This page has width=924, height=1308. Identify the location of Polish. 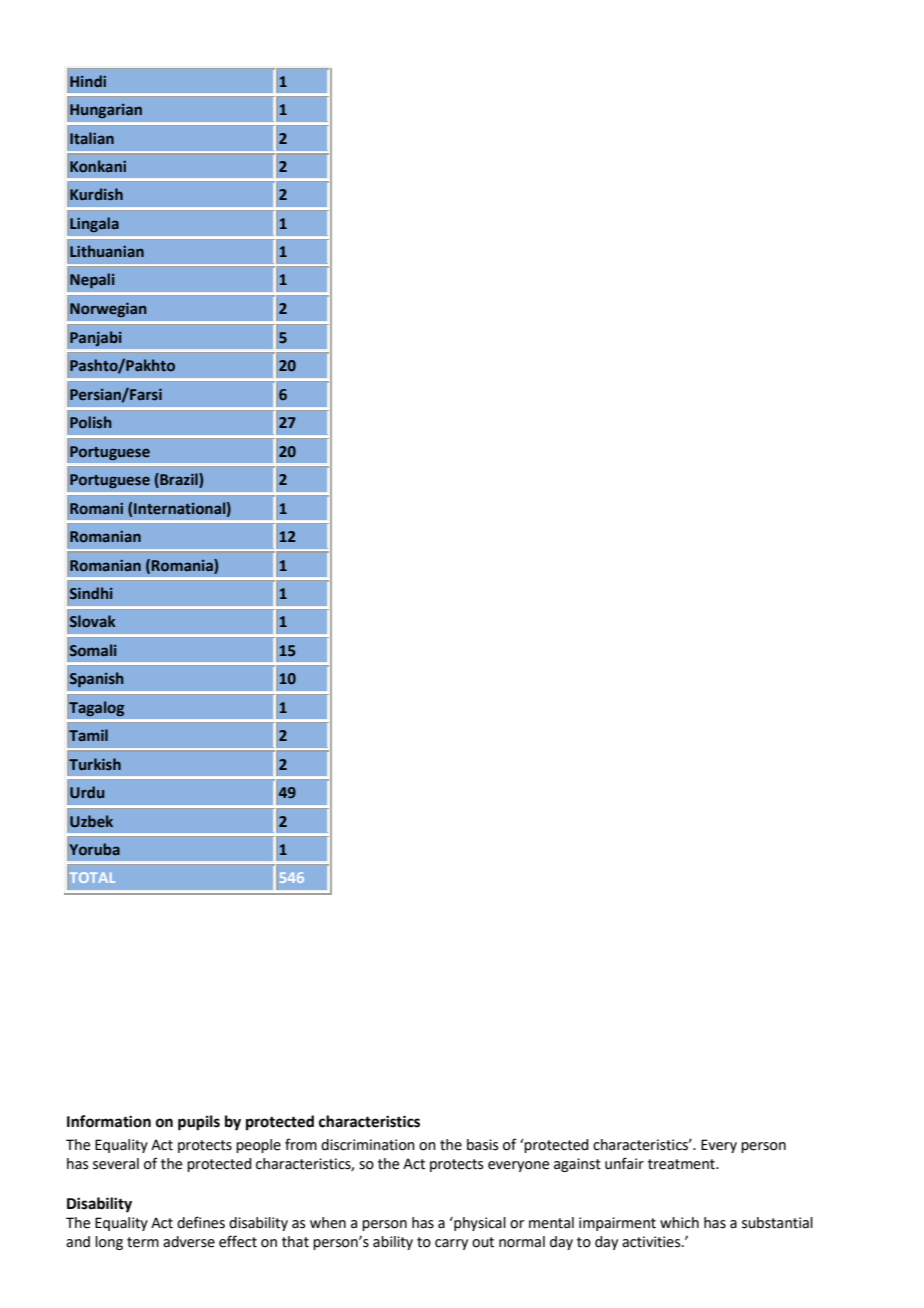
(91, 422).
